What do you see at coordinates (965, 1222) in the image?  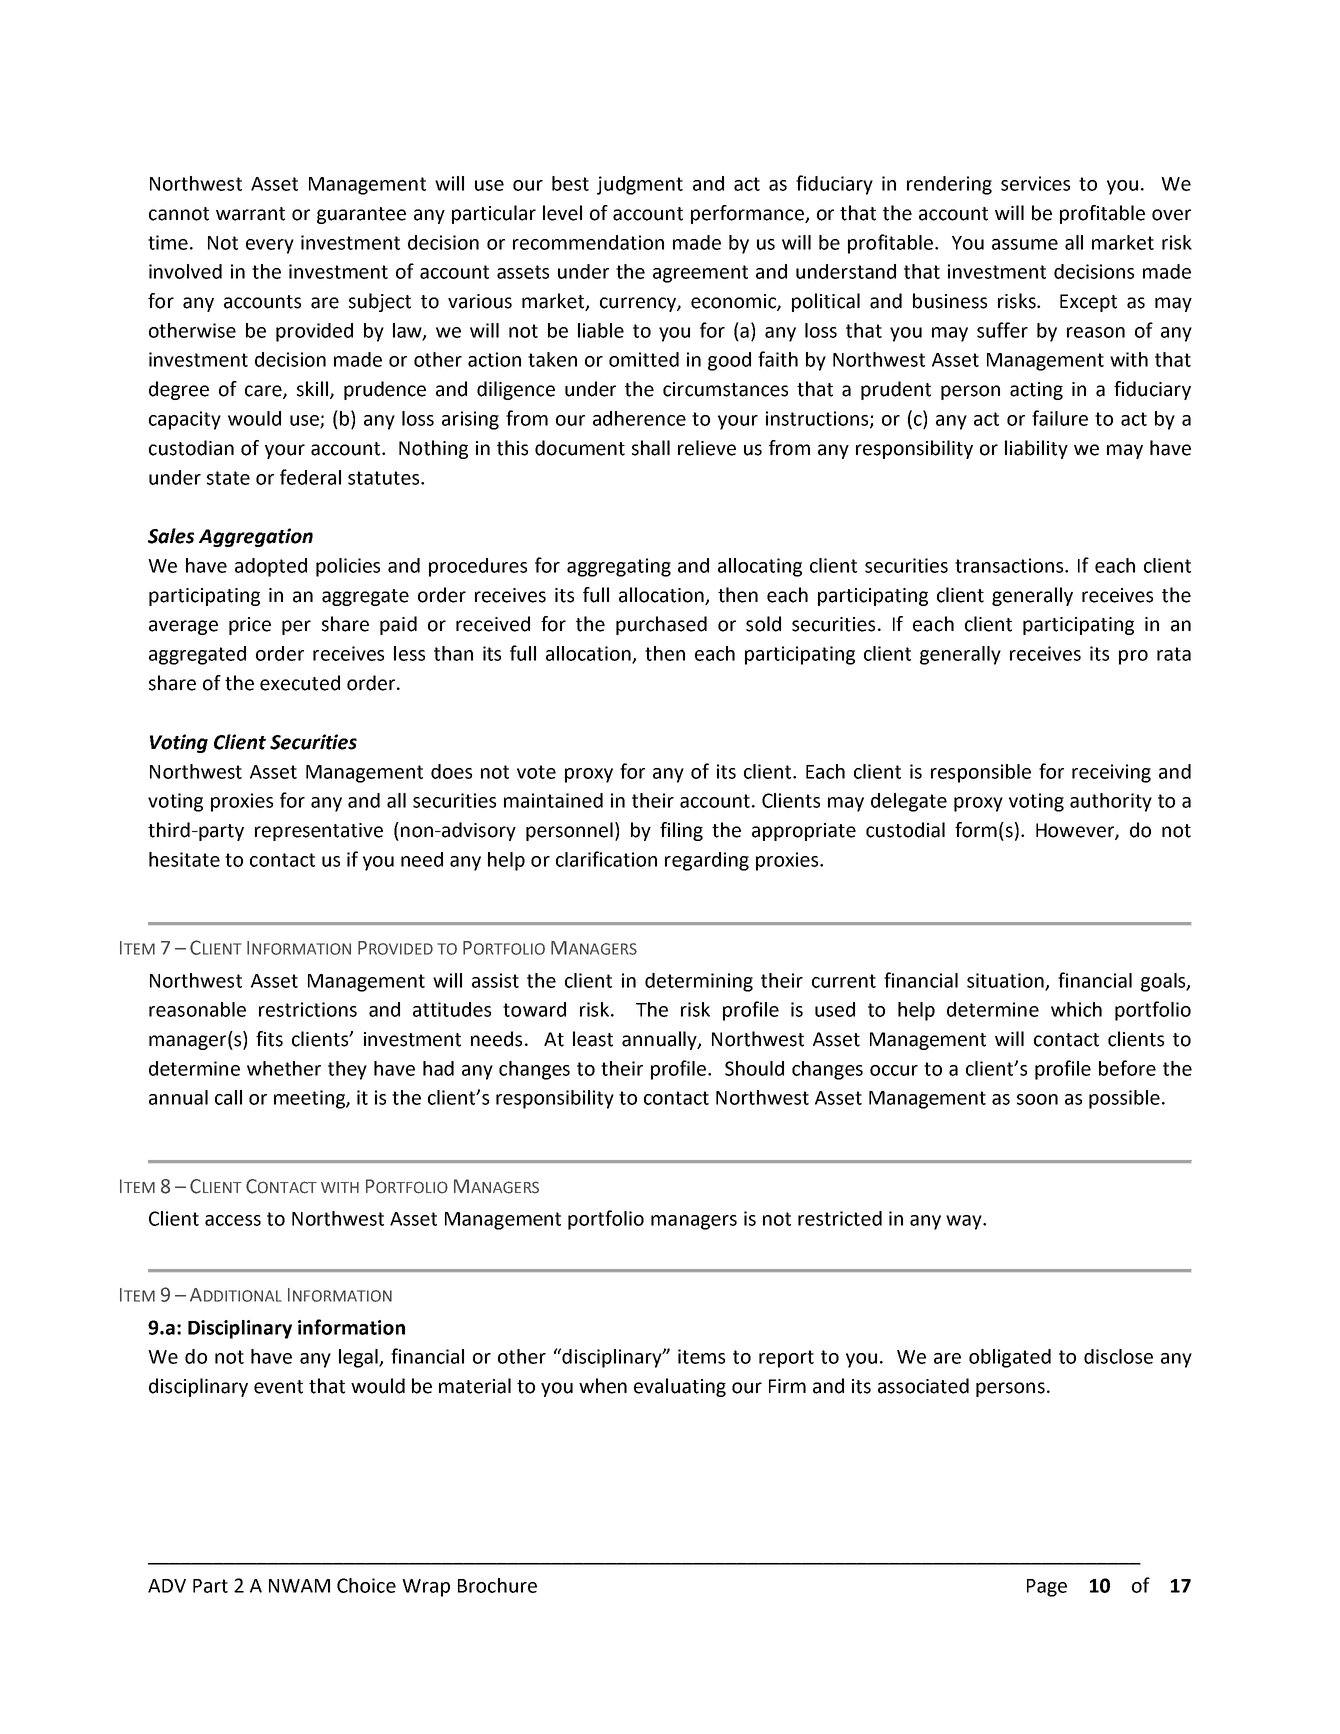 I see `way` at bounding box center [965, 1222].
